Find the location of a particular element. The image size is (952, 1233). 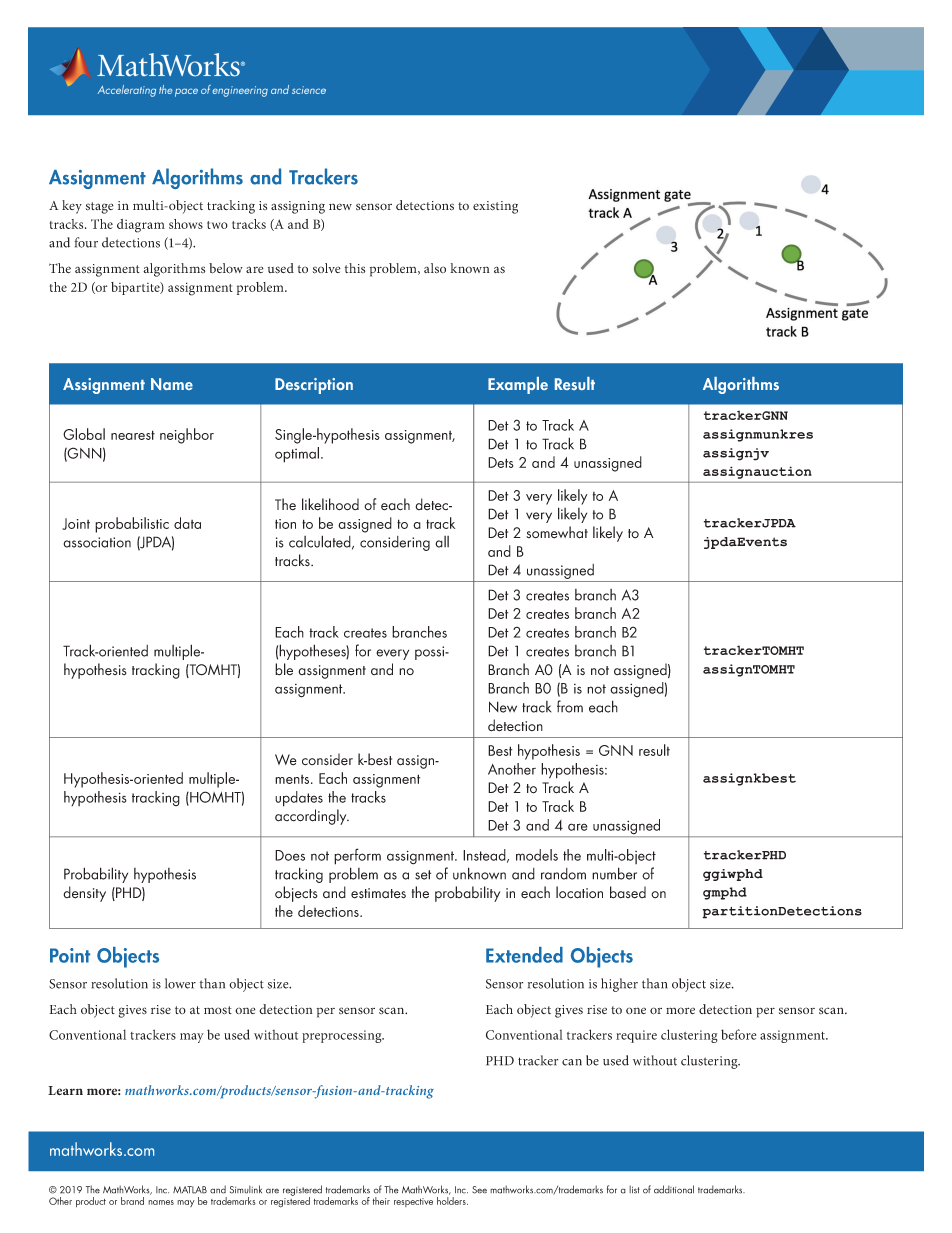

diagram is located at coordinates (141, 226).
